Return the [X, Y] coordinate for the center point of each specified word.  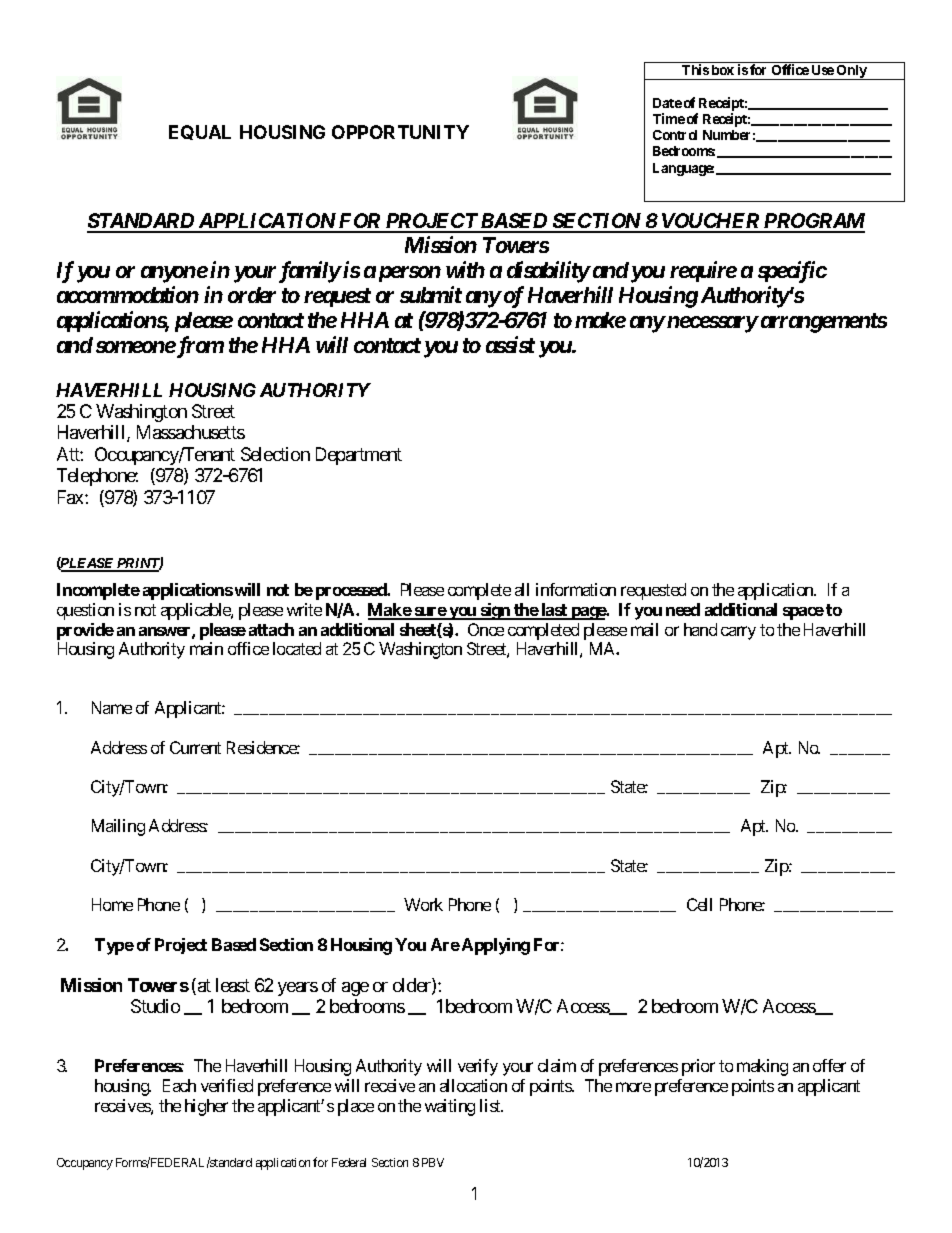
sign [495, 611]
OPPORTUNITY [400, 132]
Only [851, 72]
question [85, 611]
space [803, 613]
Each [179, 1085]
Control [675, 135]
